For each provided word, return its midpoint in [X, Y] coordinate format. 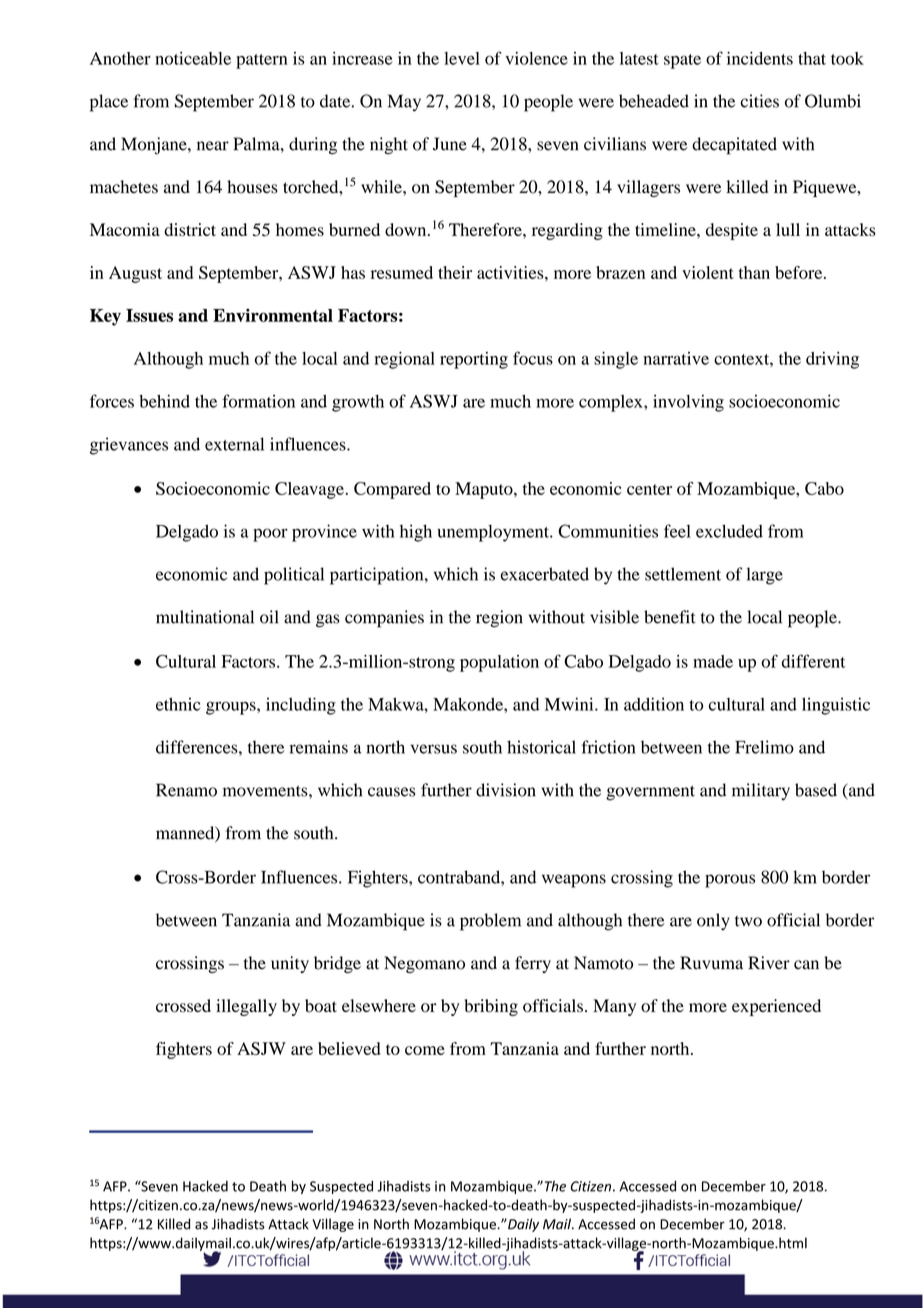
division [506, 790]
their [455, 272]
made [713, 661]
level [462, 58]
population [499, 663]
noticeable [193, 58]
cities [760, 101]
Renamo [186, 790]
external [234, 444]
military [761, 791]
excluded [729, 531]
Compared [392, 490]
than [754, 272]
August [135, 274]
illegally [246, 1007]
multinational [205, 617]
